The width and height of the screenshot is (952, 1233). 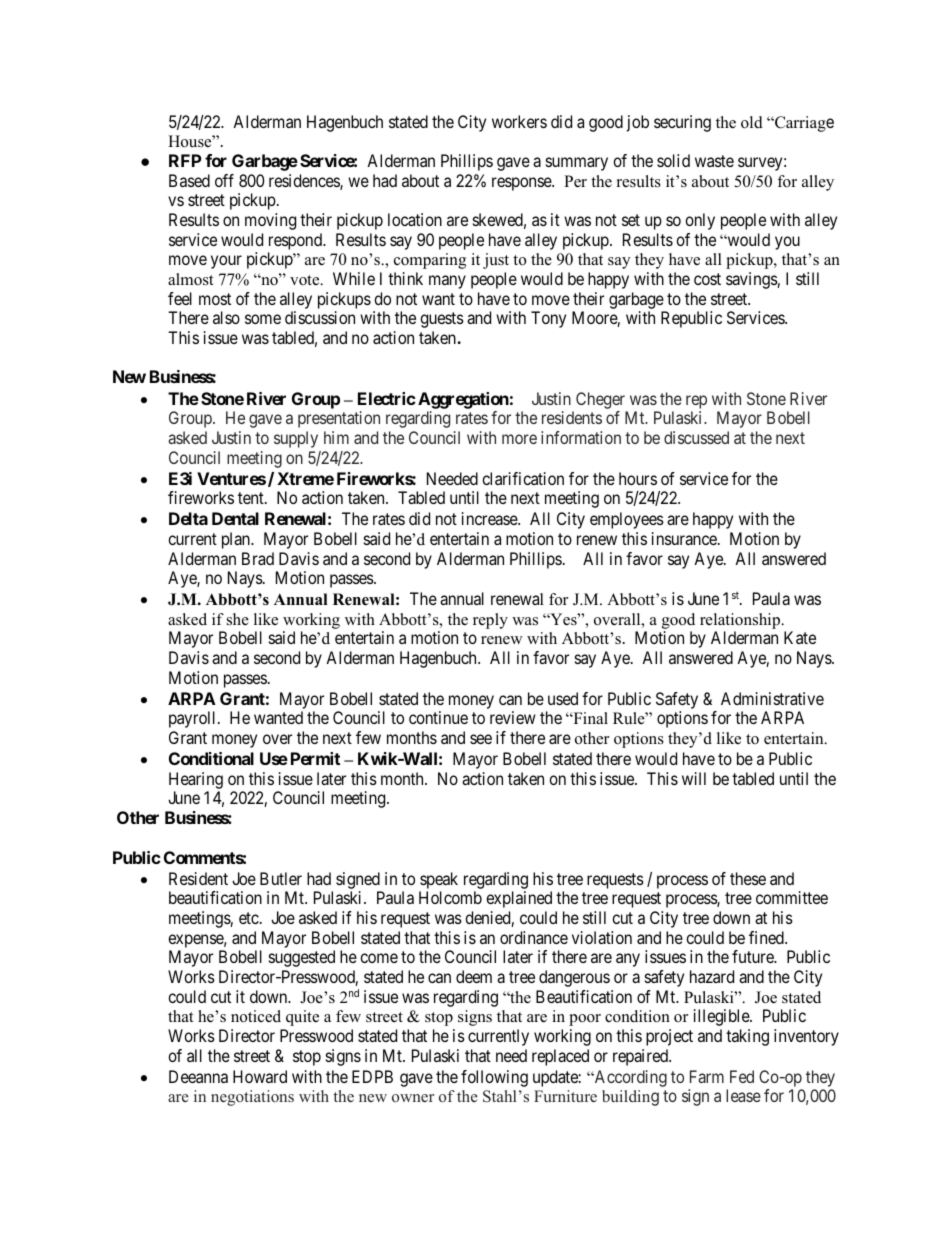 I want to click on off, so click(x=224, y=180).
